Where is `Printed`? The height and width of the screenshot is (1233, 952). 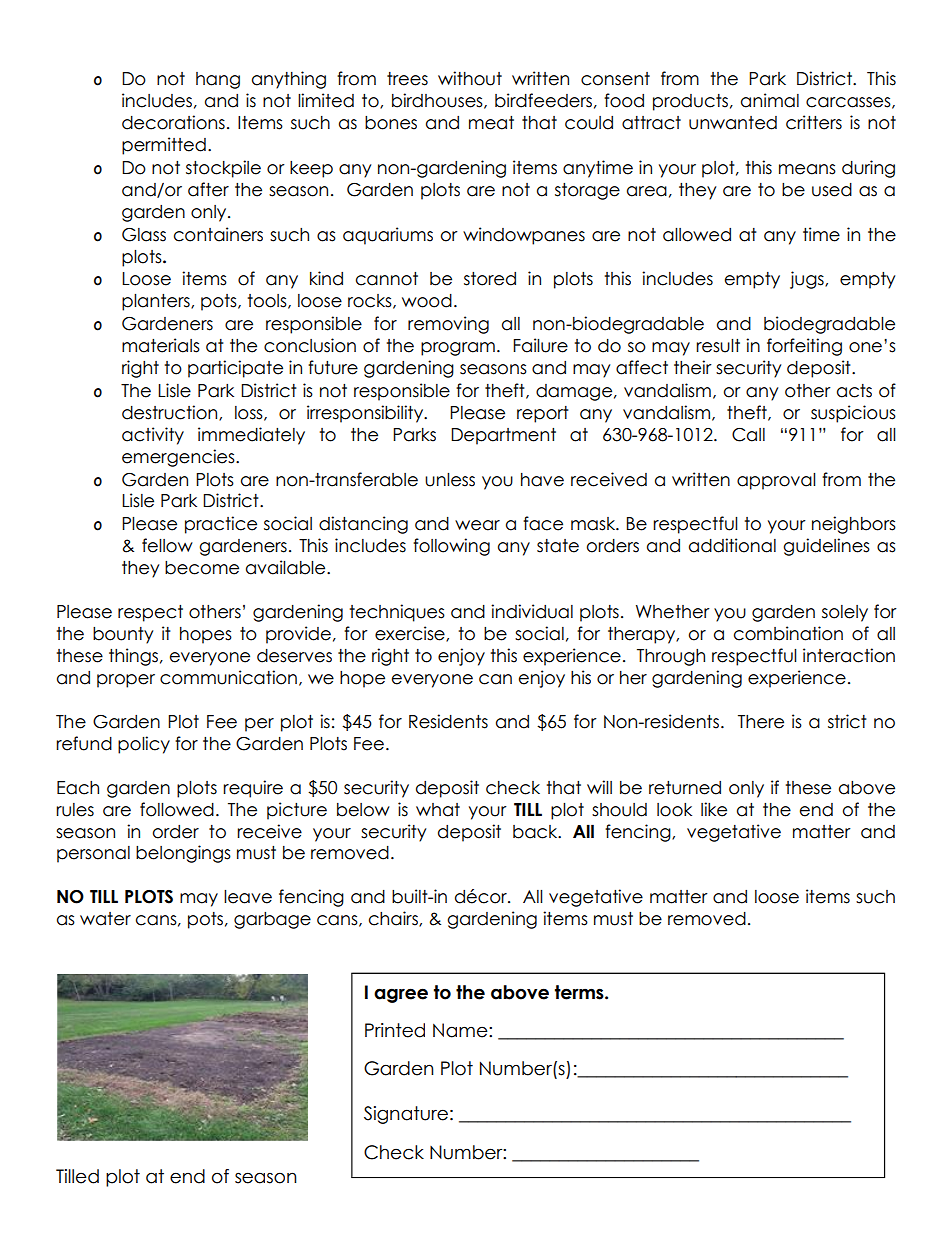 Printed is located at coordinates (395, 1030).
